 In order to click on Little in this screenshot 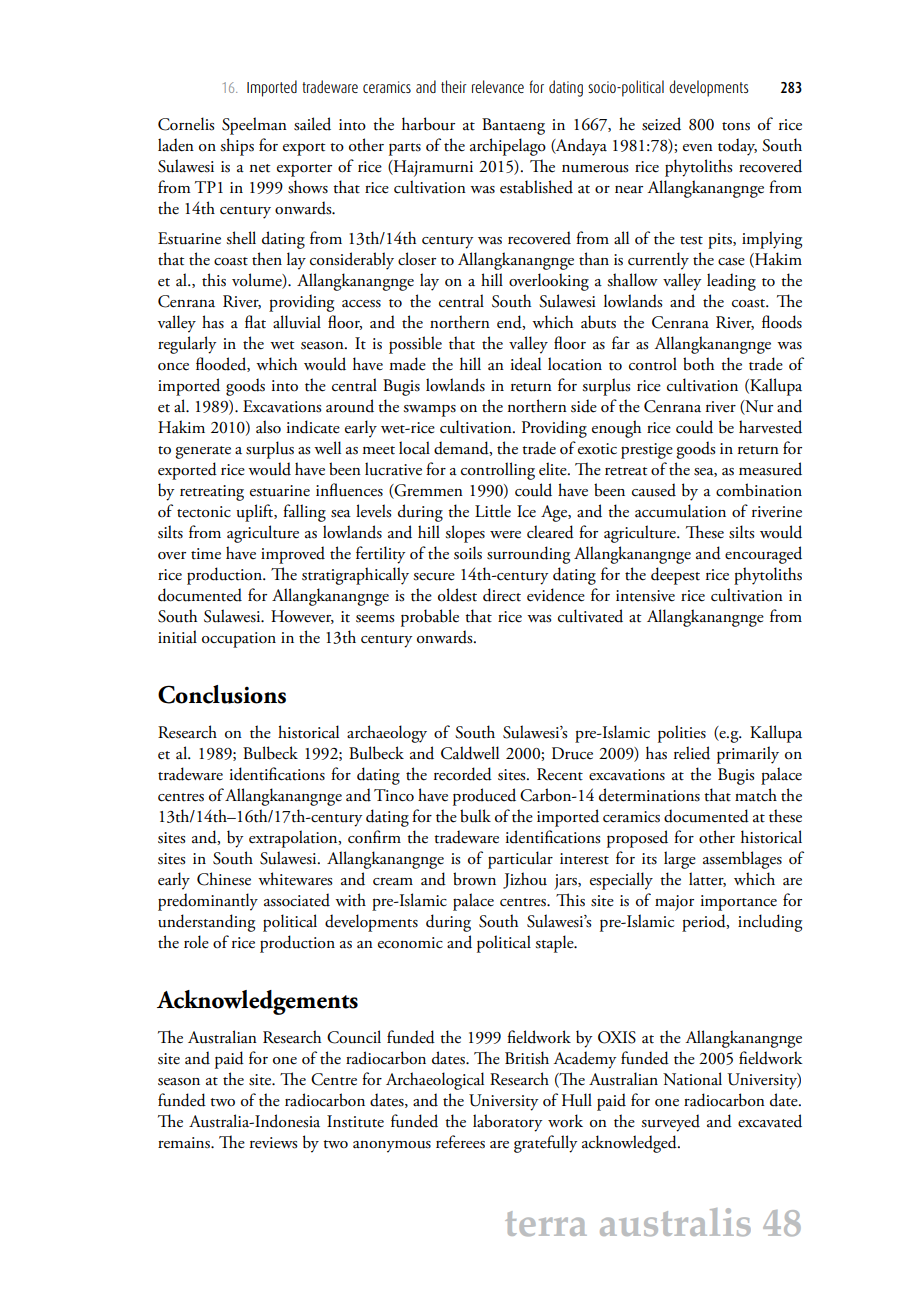, I will do `click(493, 511)`.
